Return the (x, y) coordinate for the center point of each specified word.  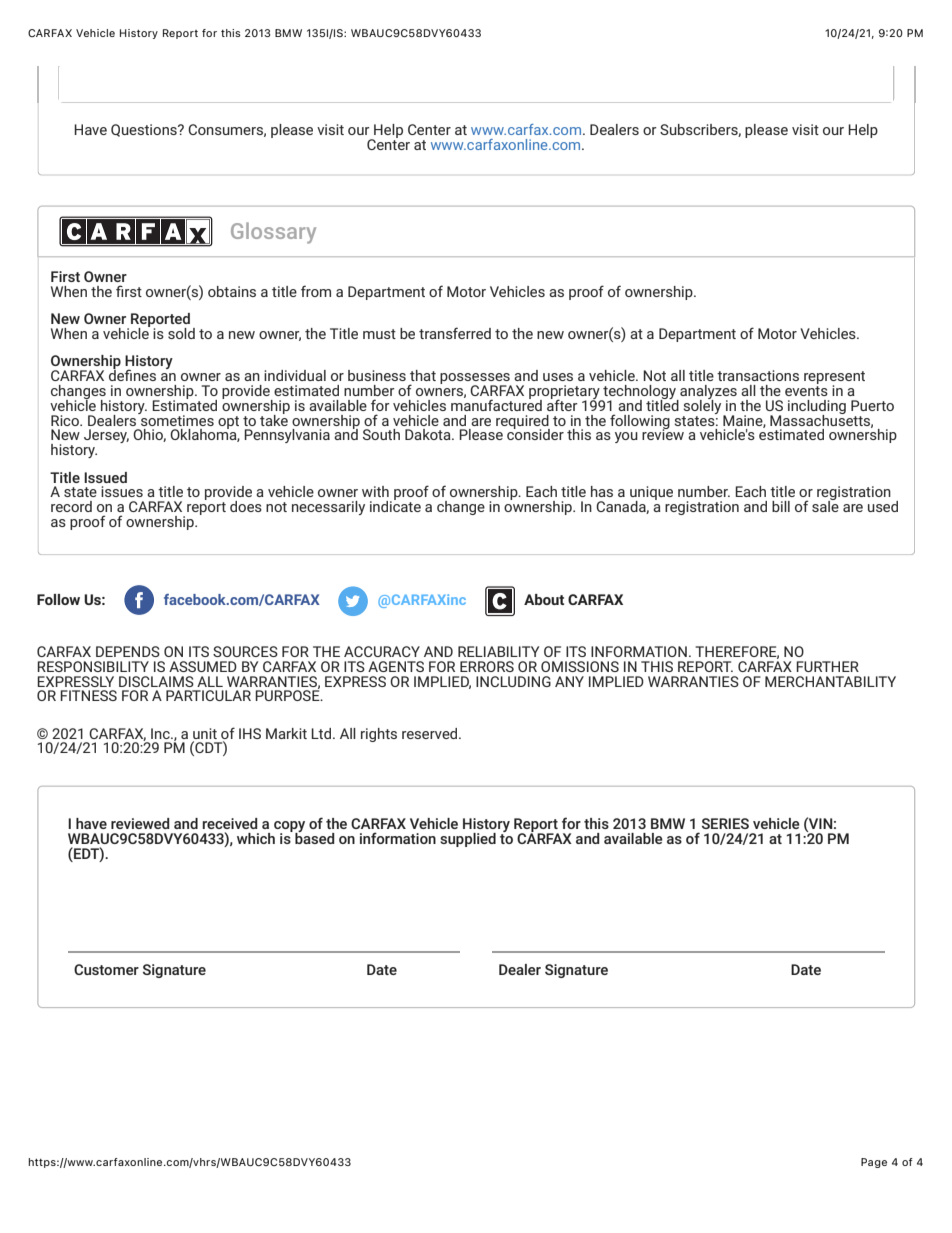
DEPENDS (128, 651)
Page (874, 1163)
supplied (468, 840)
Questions (145, 130)
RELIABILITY (498, 651)
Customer (106, 969)
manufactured (496, 404)
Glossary (273, 233)
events (806, 391)
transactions (758, 375)
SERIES (725, 823)
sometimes (176, 419)
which (256, 838)
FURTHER (827, 666)
